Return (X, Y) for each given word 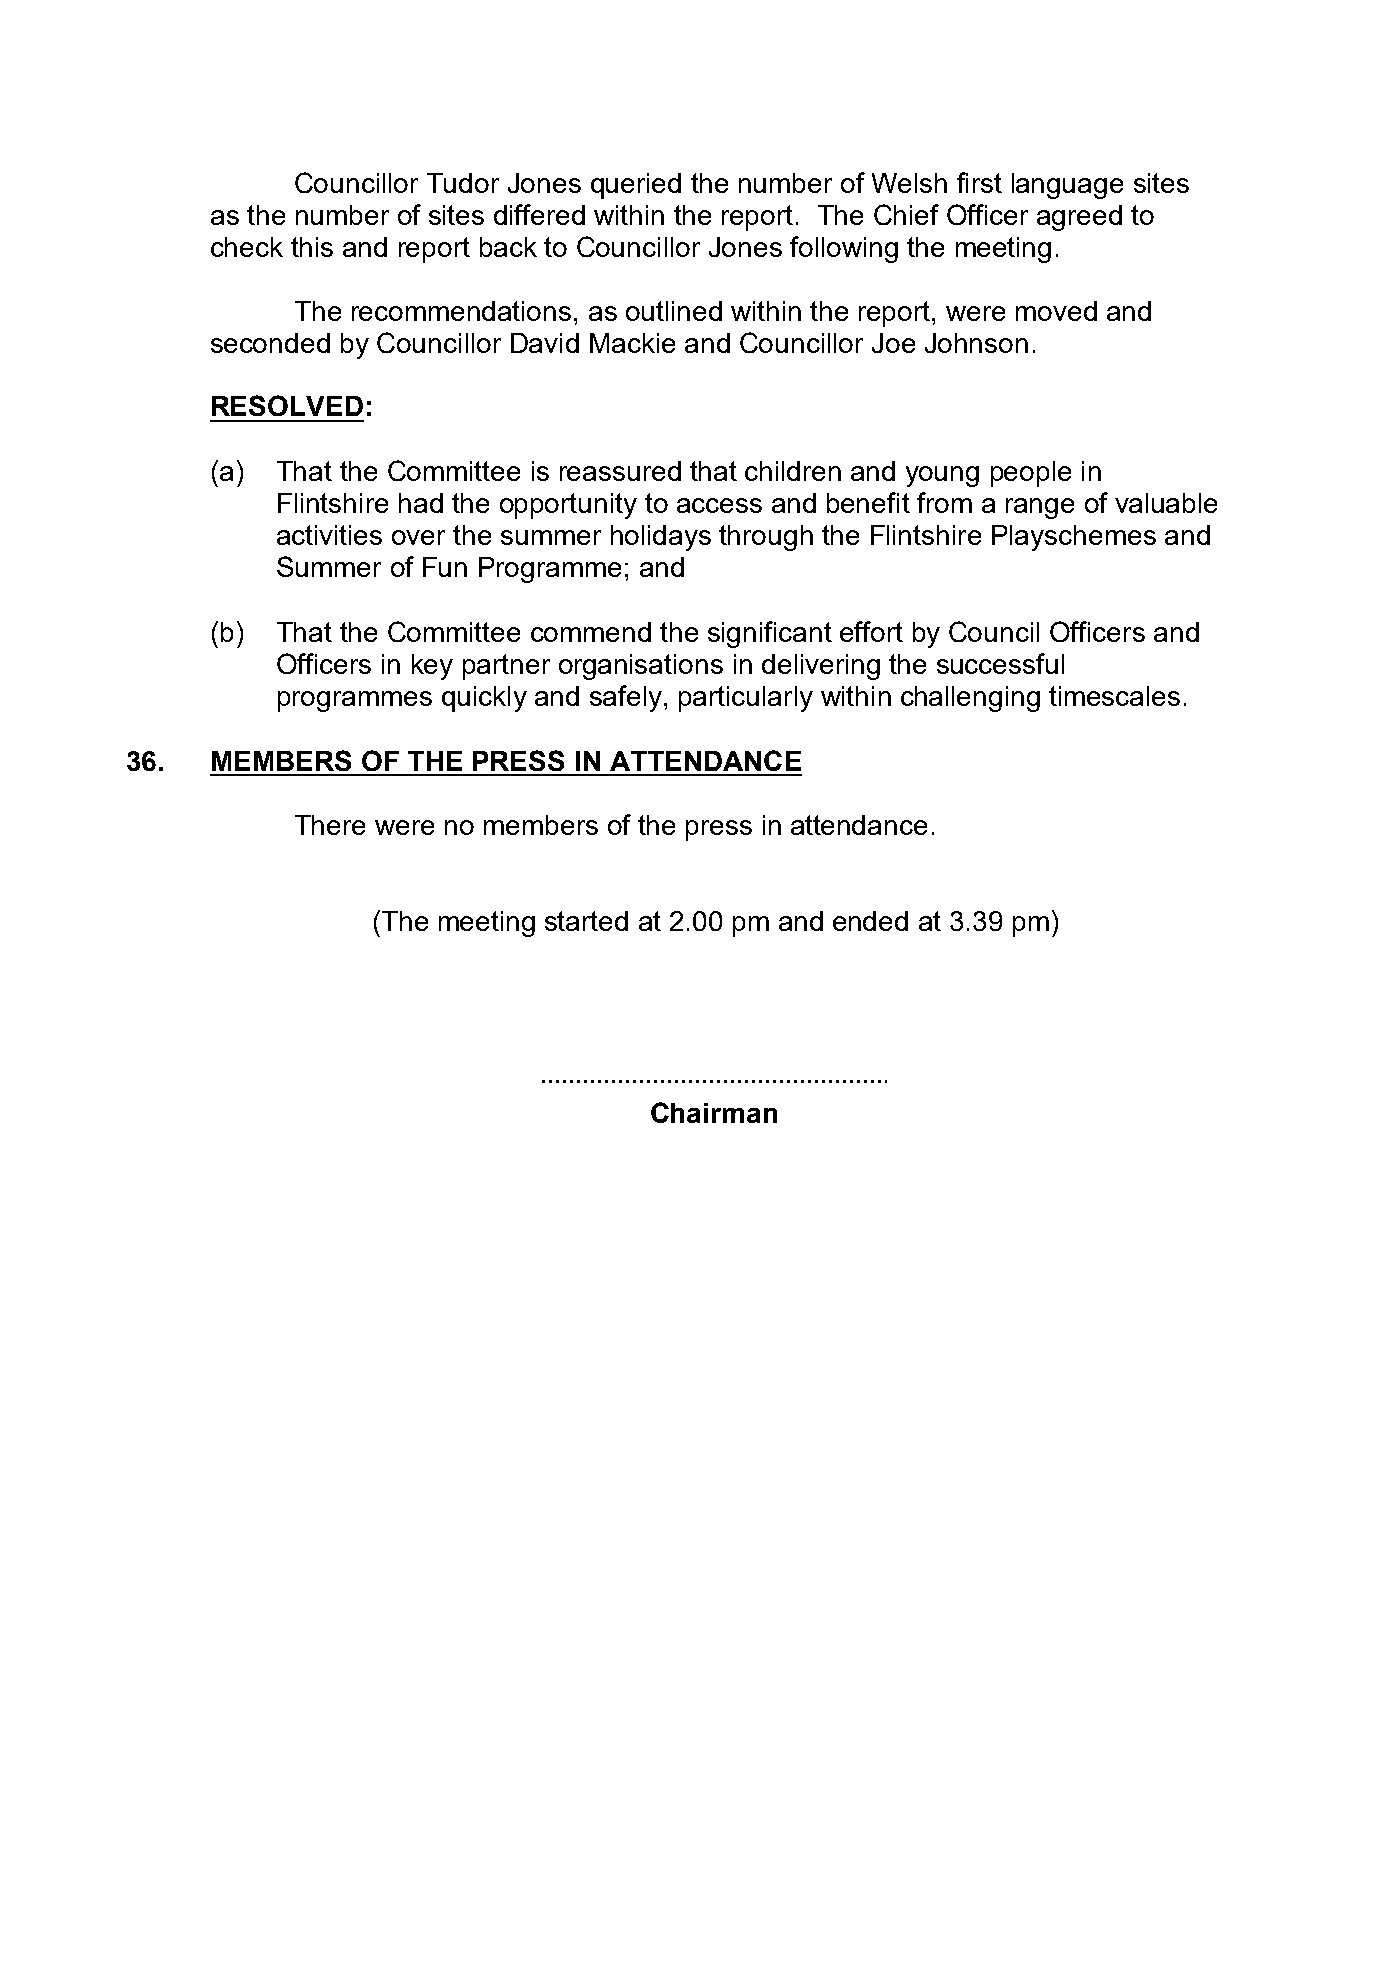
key (432, 667)
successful (1000, 663)
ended (870, 921)
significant (770, 634)
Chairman (714, 1112)
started (586, 921)
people (1031, 474)
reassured (620, 471)
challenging (970, 699)
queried (636, 186)
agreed (1079, 218)
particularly (746, 699)
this (312, 247)
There (330, 825)
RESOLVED (287, 405)
